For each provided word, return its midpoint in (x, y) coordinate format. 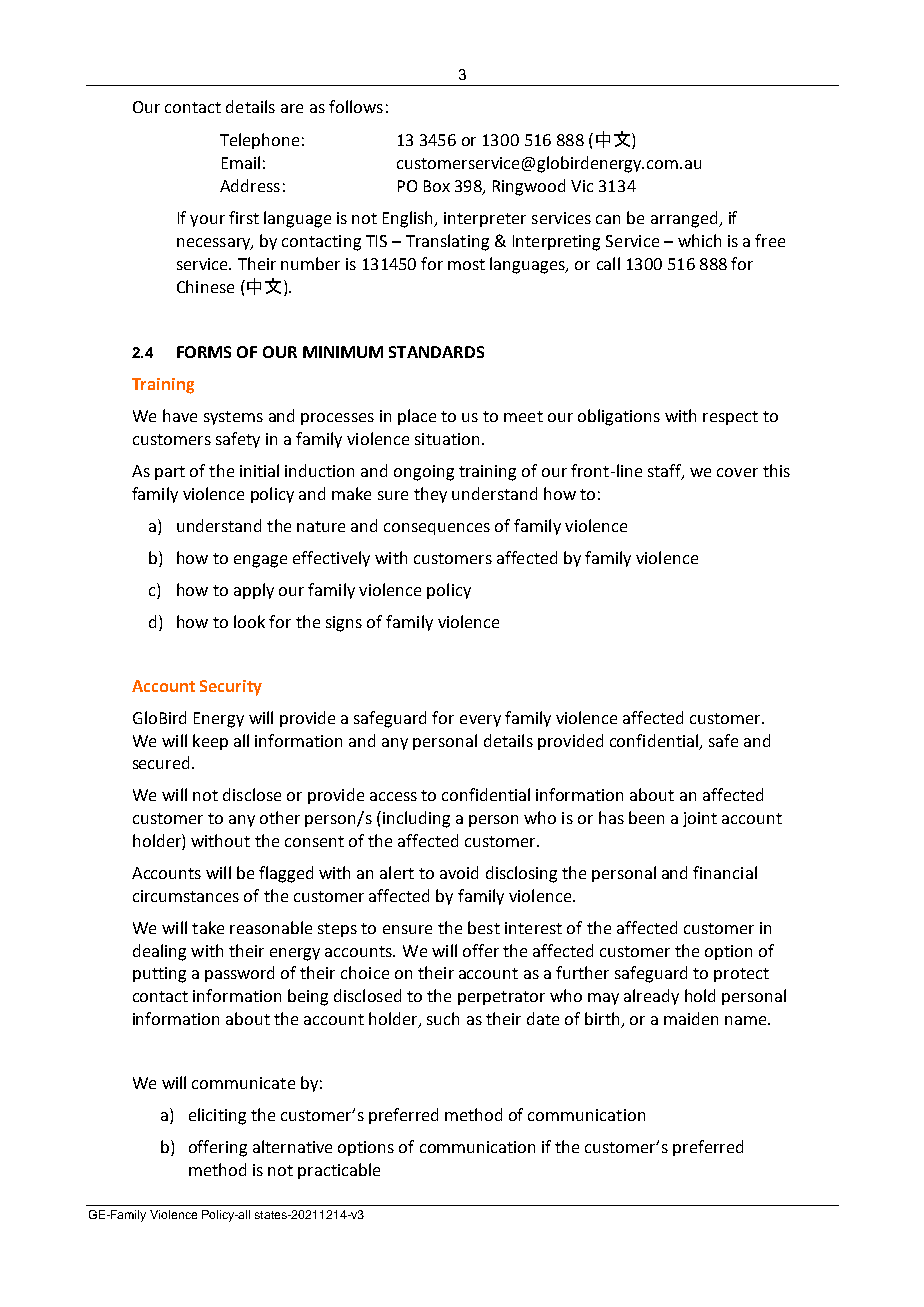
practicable (339, 1171)
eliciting (217, 1116)
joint (700, 819)
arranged (685, 219)
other (280, 817)
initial (259, 470)
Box (437, 186)
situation (447, 439)
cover (737, 472)
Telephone (259, 141)
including (415, 819)
